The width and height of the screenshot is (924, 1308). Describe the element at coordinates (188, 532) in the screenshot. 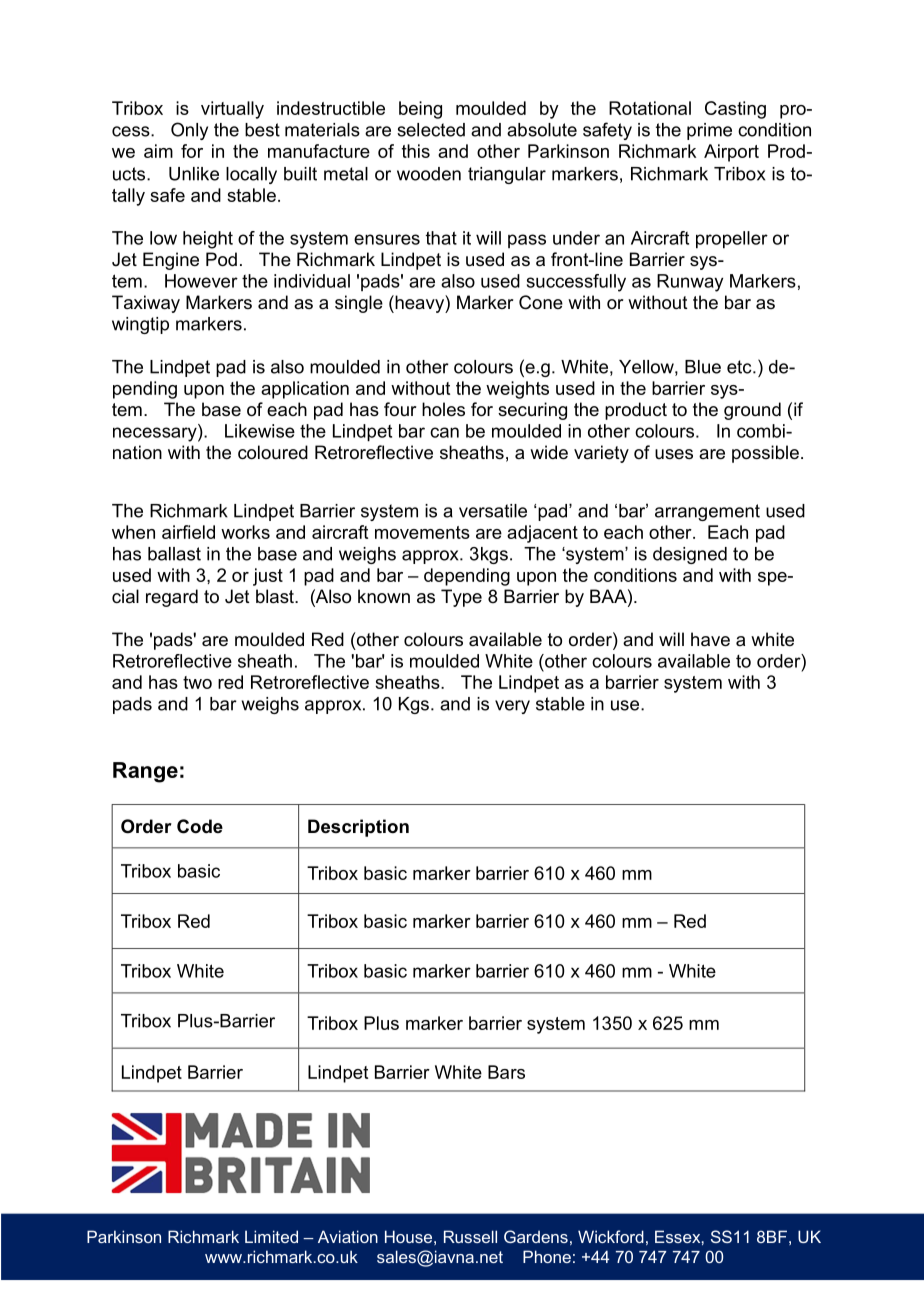

I see `airfield` at that location.
